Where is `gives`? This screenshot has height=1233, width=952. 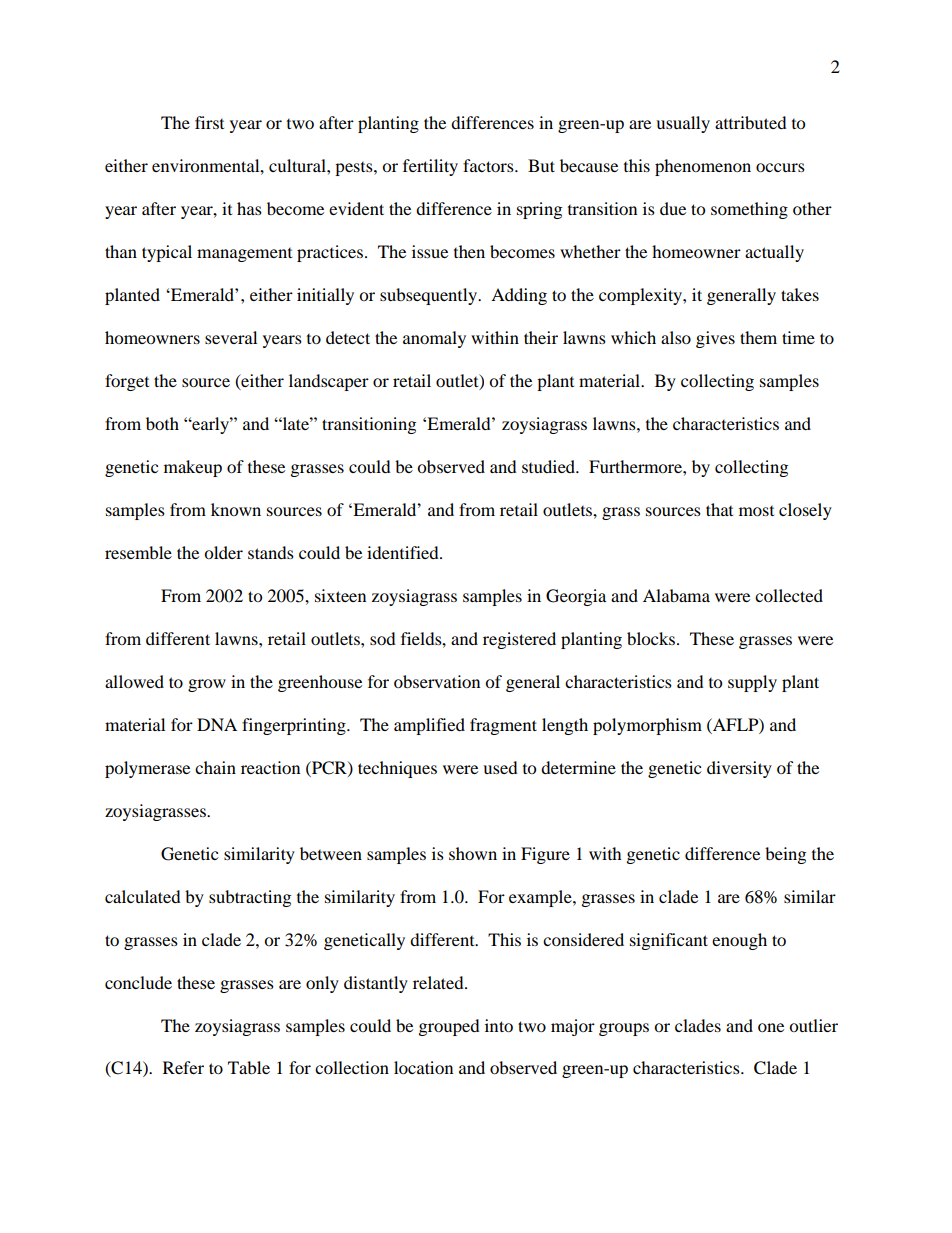 gives is located at coordinates (715, 339).
